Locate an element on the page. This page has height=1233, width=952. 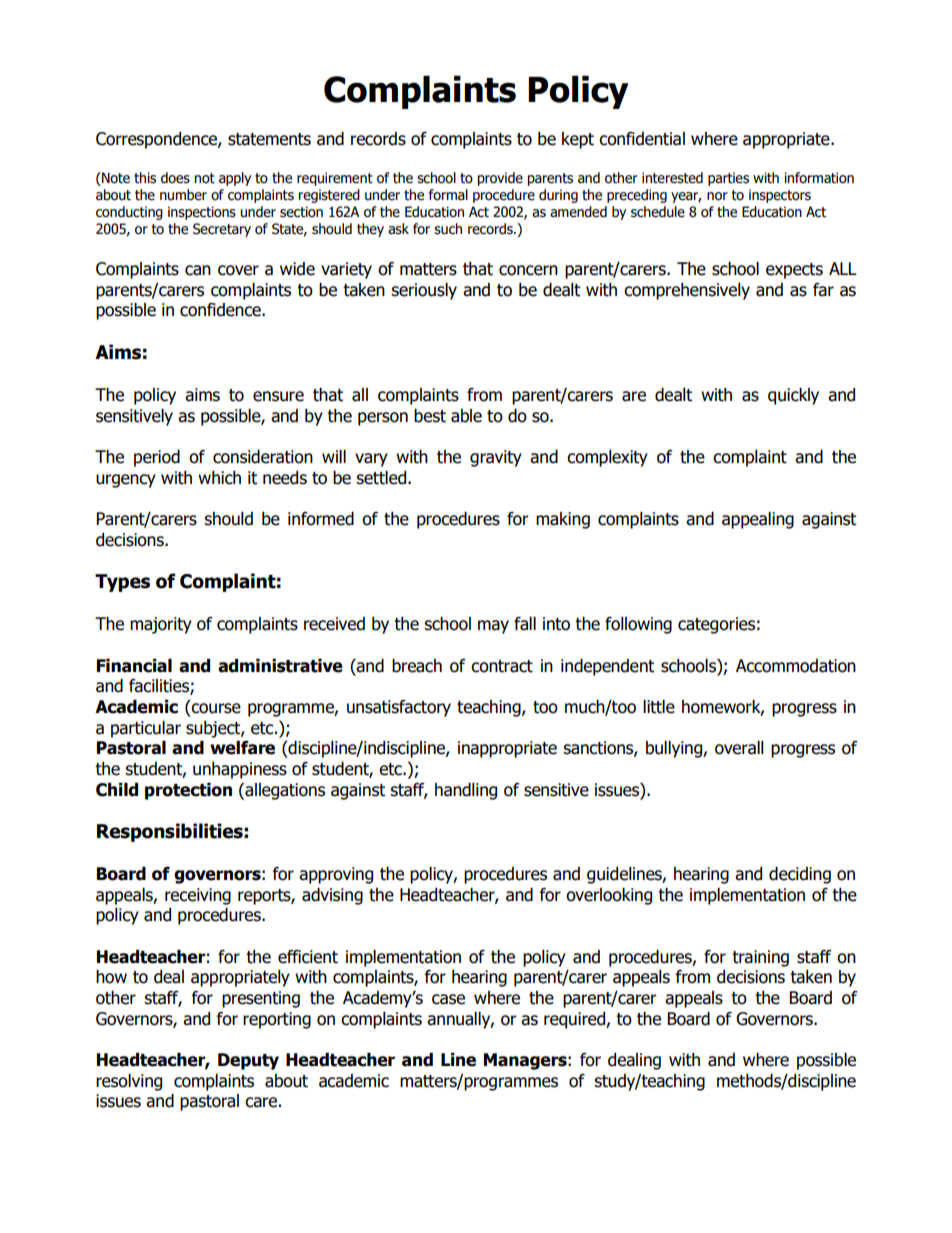
training is located at coordinates (760, 958).
